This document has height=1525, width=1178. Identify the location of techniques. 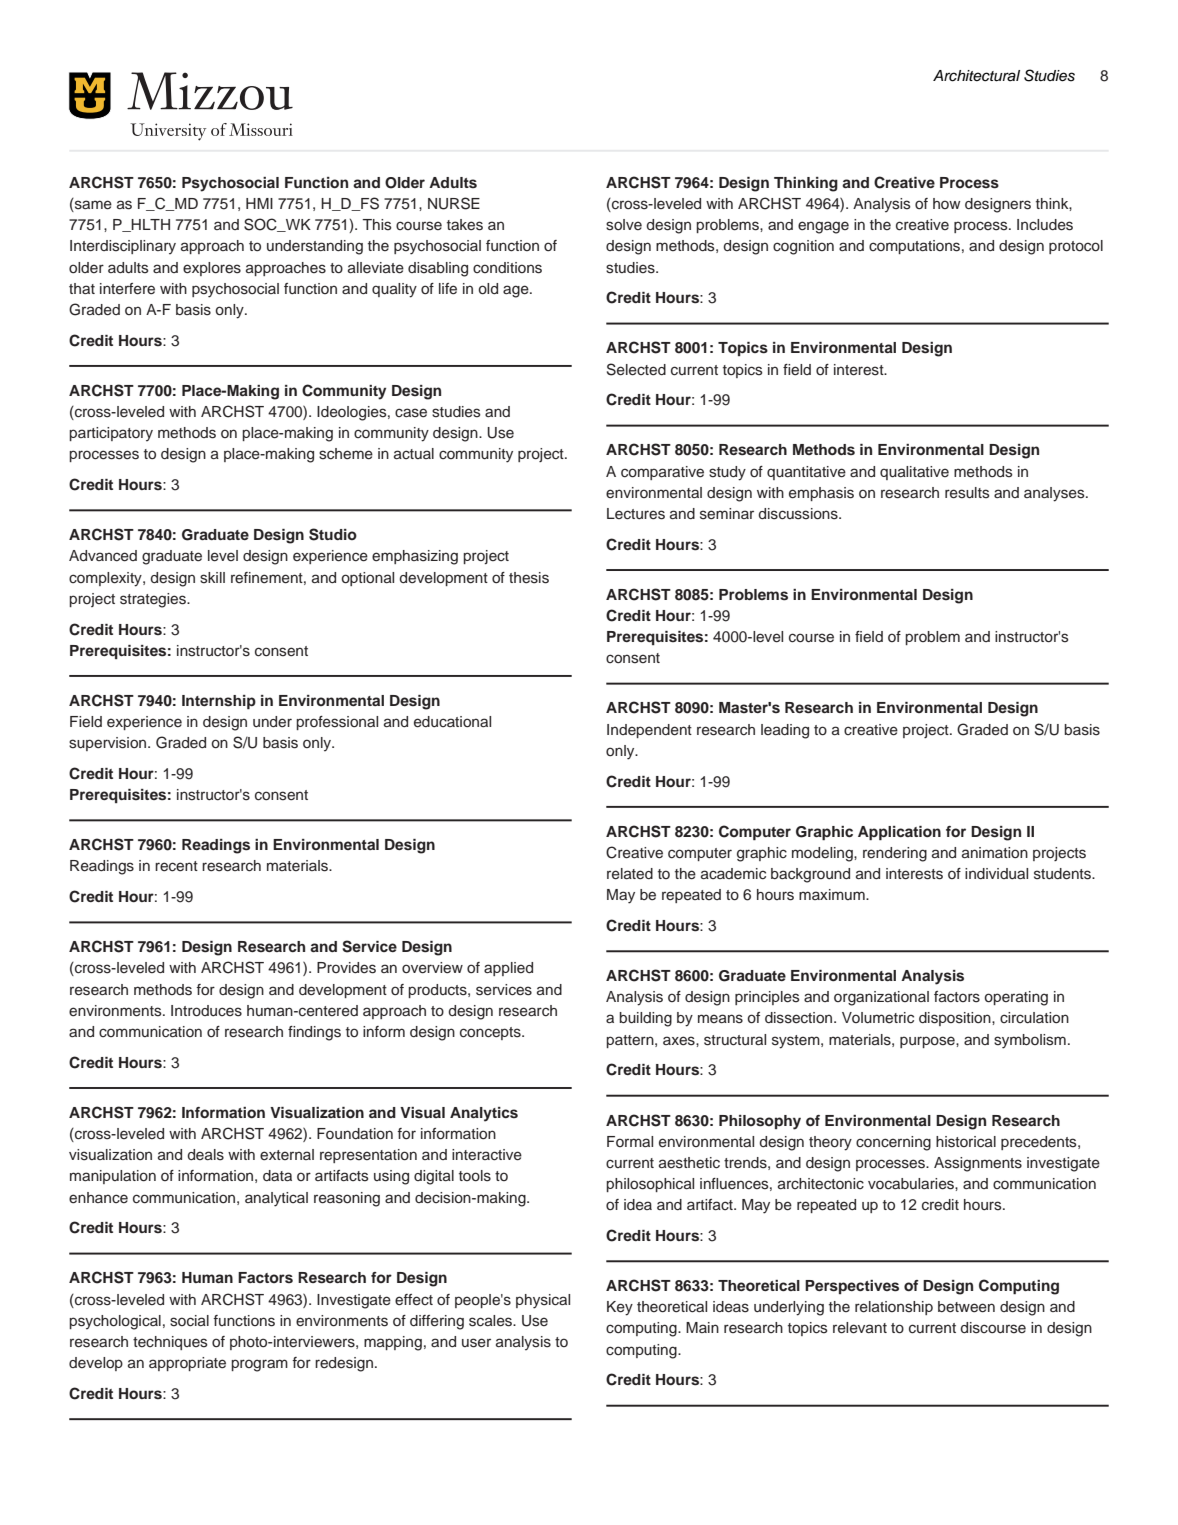
(170, 1343).
